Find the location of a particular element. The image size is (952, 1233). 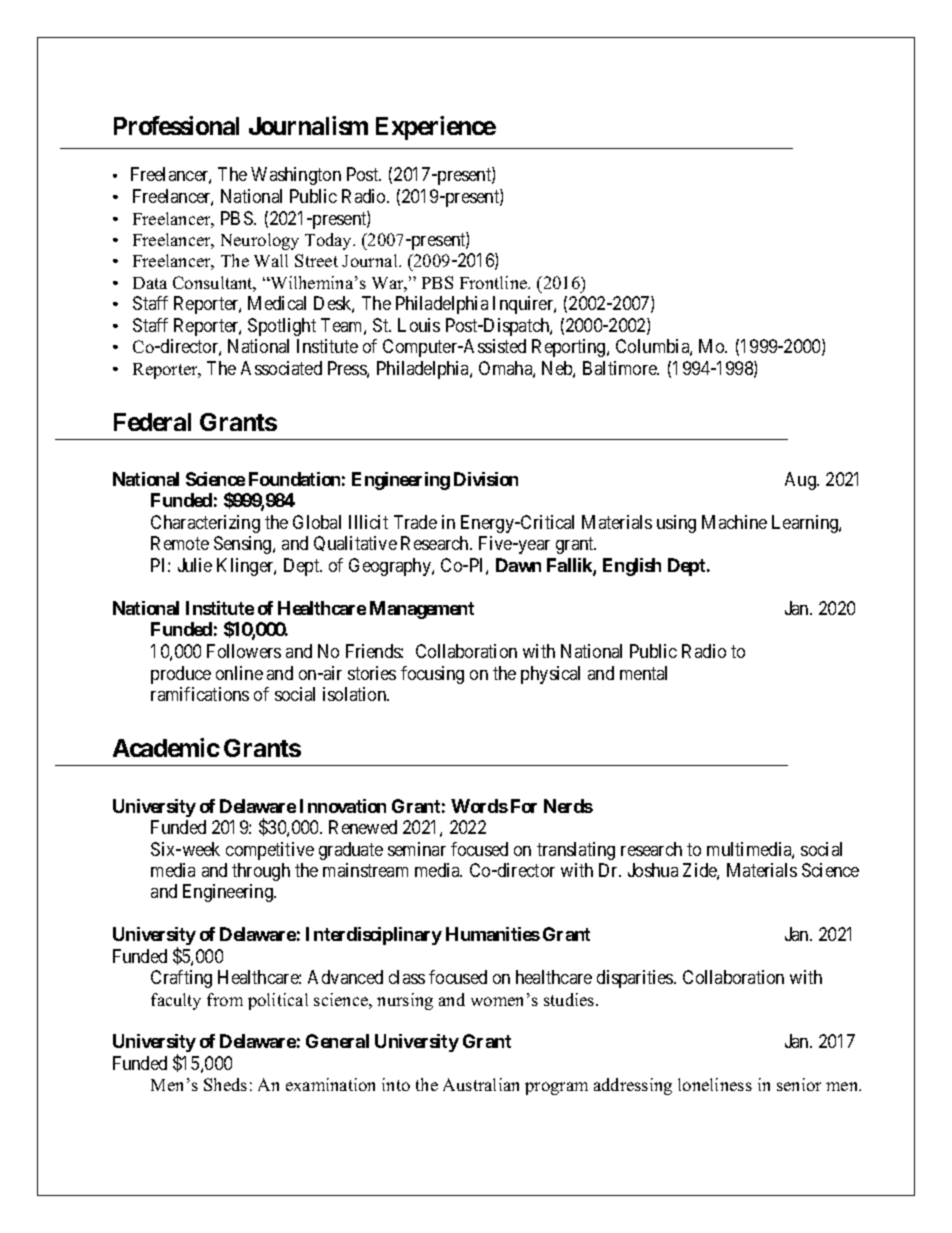

loneliness is located at coordinates (715, 1084).
